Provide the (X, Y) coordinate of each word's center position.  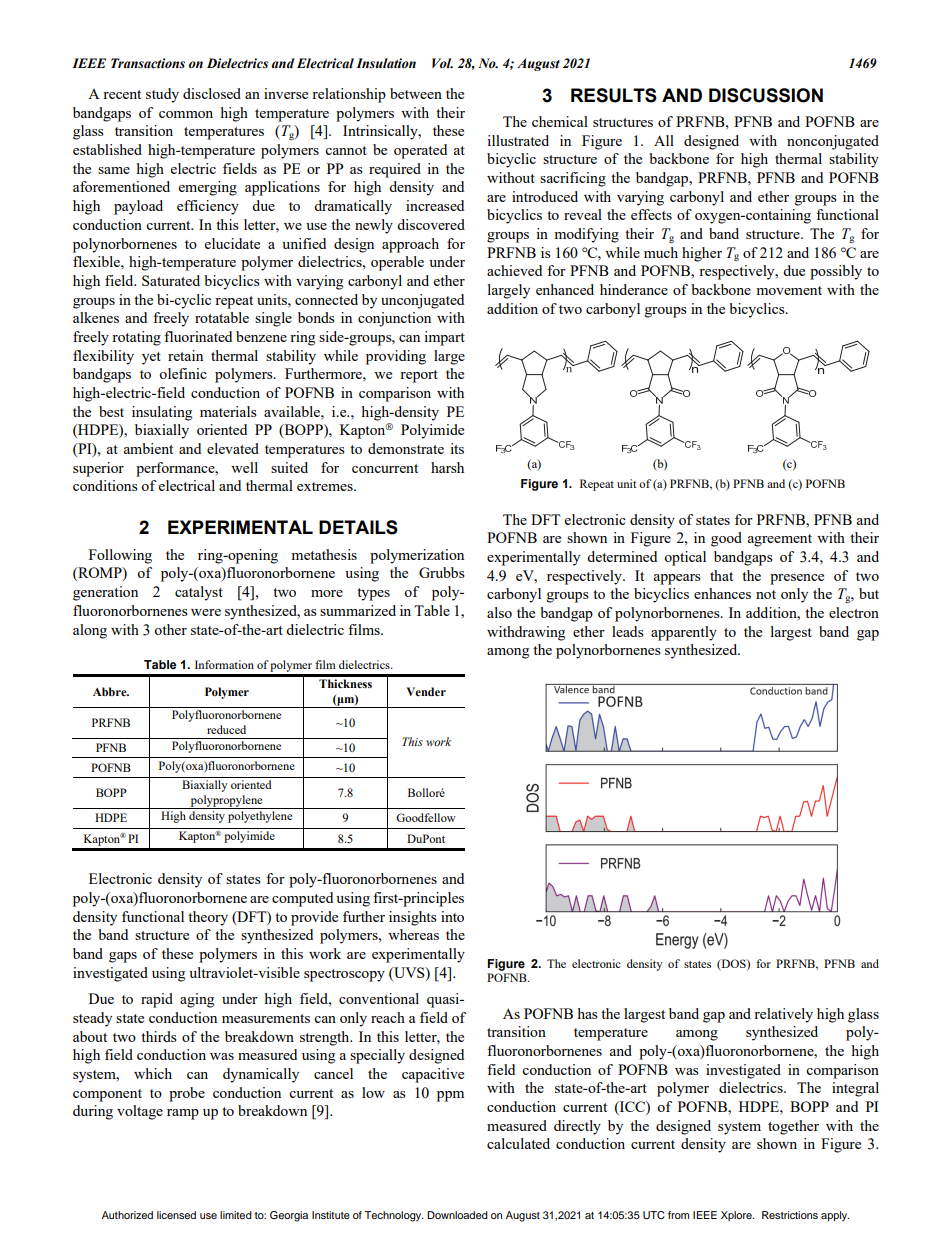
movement (789, 290)
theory (208, 918)
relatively (783, 1015)
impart (444, 338)
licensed (176, 1215)
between (416, 93)
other (170, 629)
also (499, 612)
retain (185, 355)
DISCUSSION (766, 95)
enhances (722, 593)
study (162, 95)
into (452, 916)
